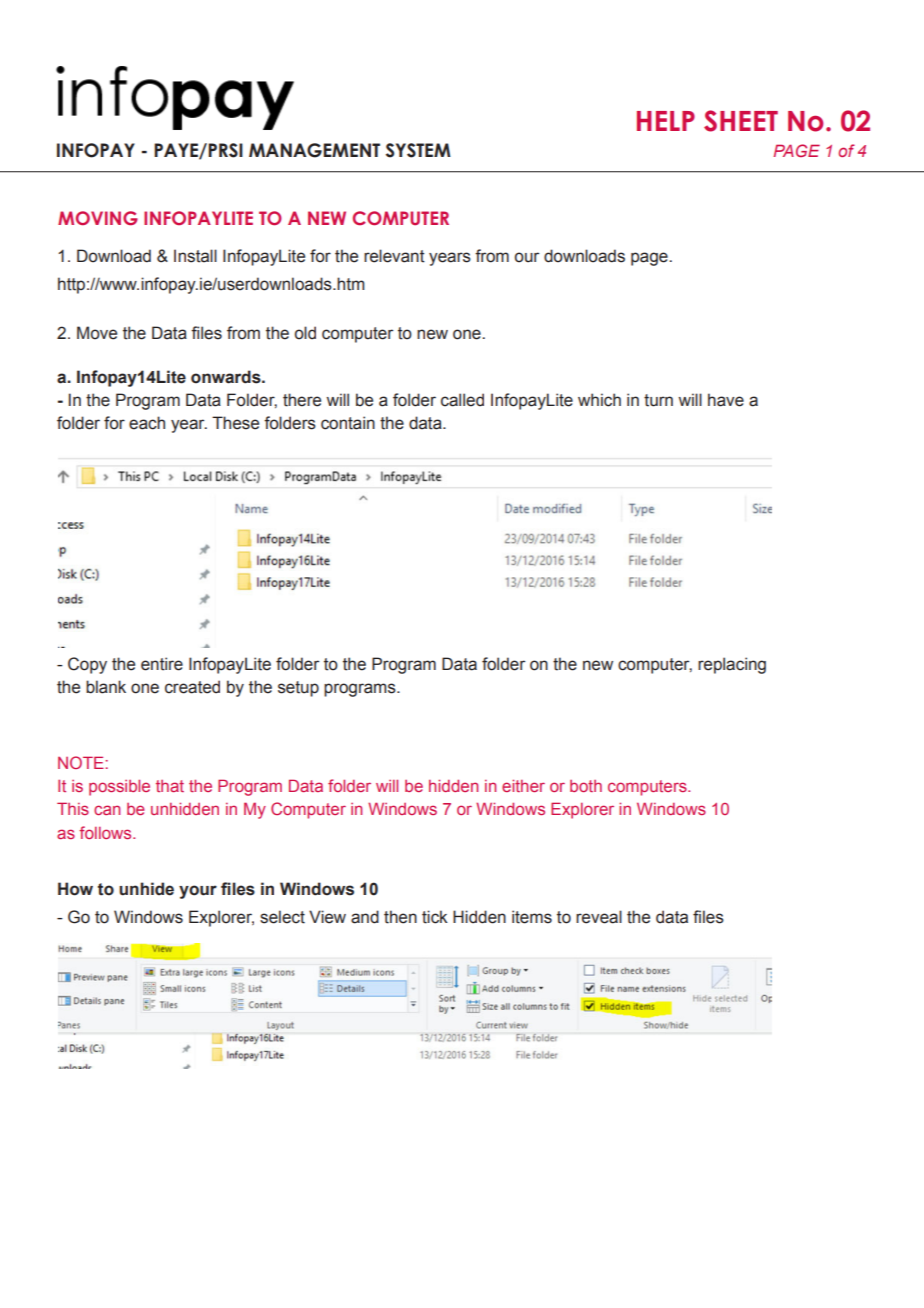 This page has height=1308, width=924. Describe the element at coordinates (146, 889) in the page. I see `unhide` at that location.
